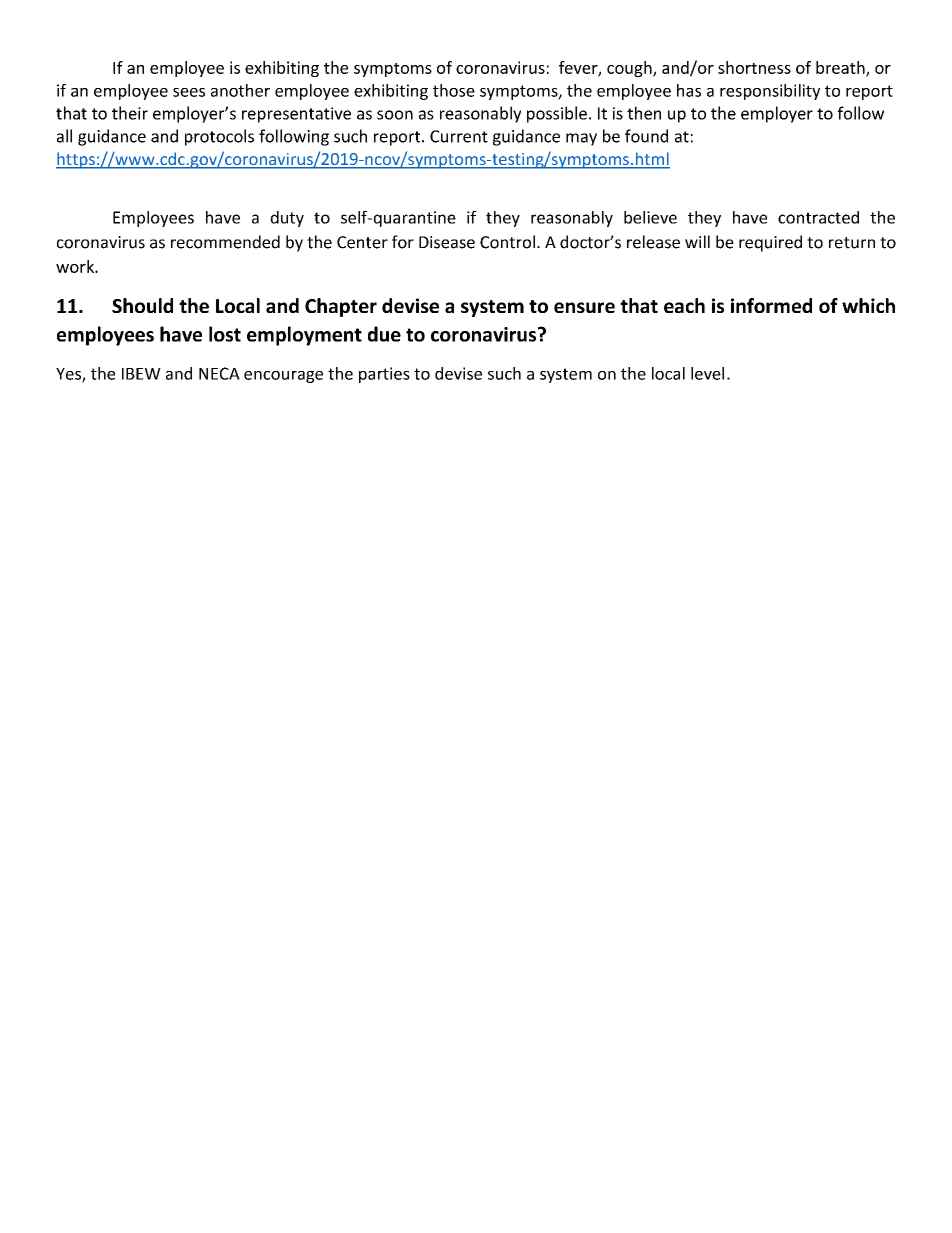  What do you see at coordinates (818, 217) in the image?
I see `contracted` at bounding box center [818, 217].
